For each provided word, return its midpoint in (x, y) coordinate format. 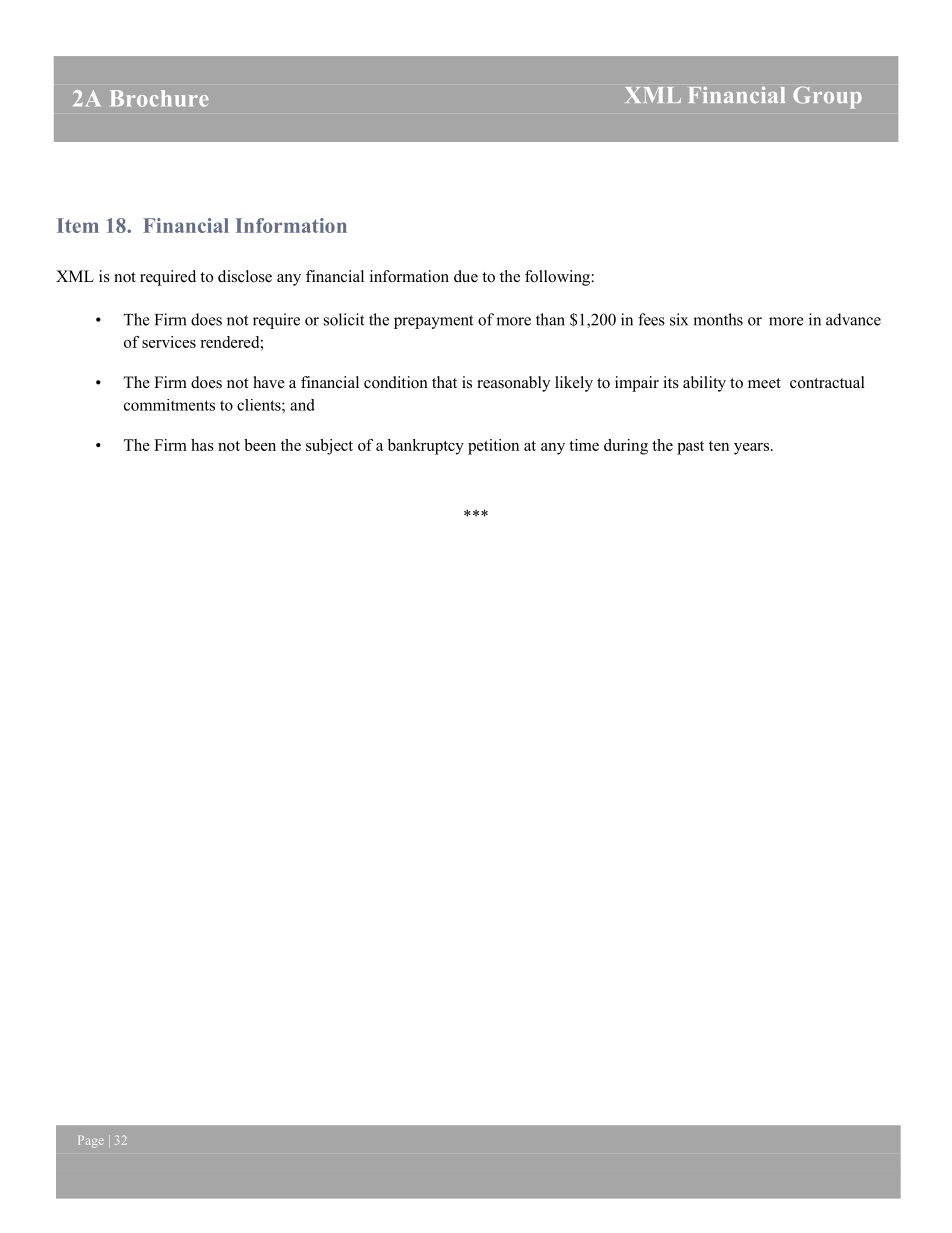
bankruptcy (426, 447)
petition (493, 447)
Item (78, 225)
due (466, 276)
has (202, 445)
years (751, 449)
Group (827, 97)
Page (91, 1142)
